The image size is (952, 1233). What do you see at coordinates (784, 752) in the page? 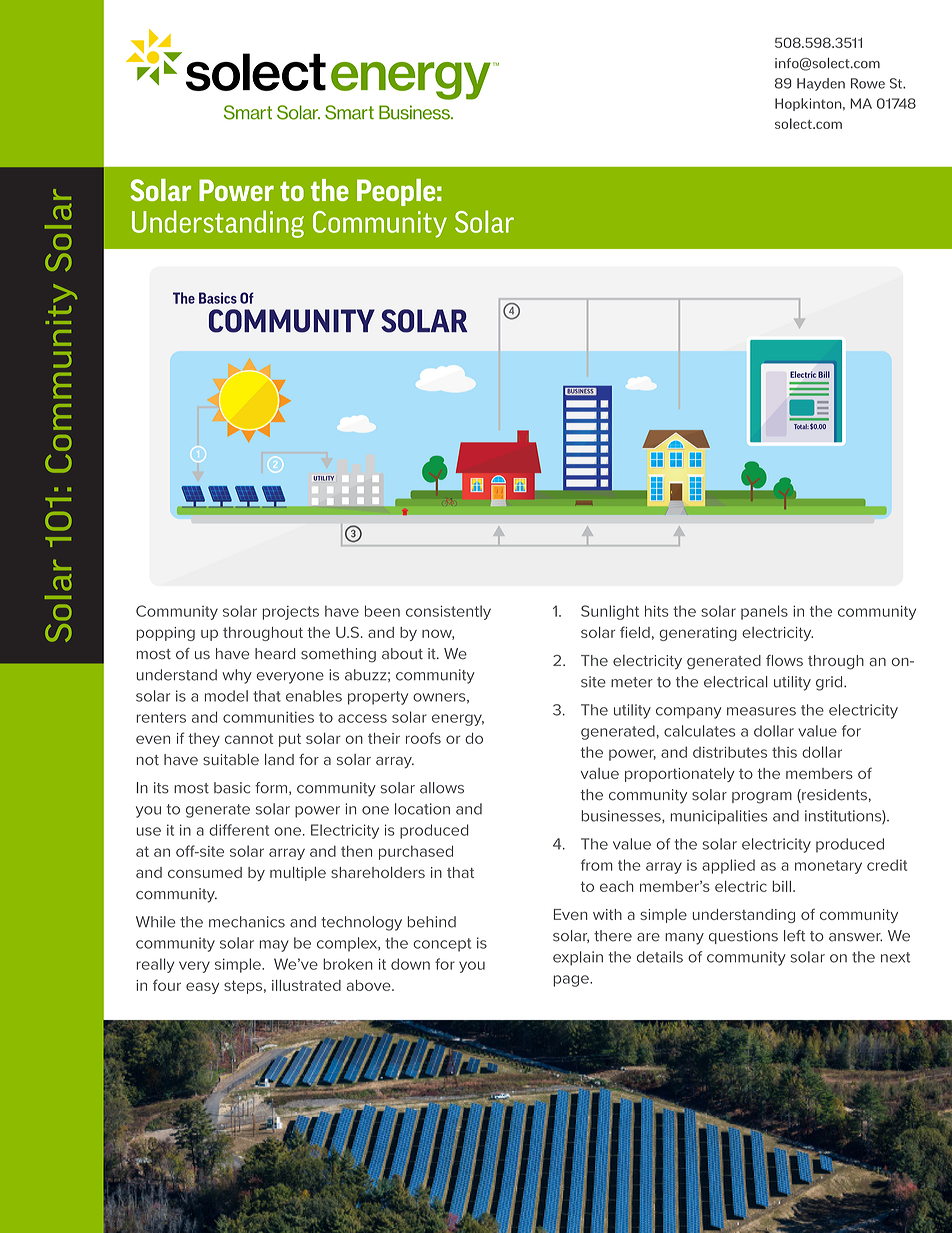
I see `this` at bounding box center [784, 752].
